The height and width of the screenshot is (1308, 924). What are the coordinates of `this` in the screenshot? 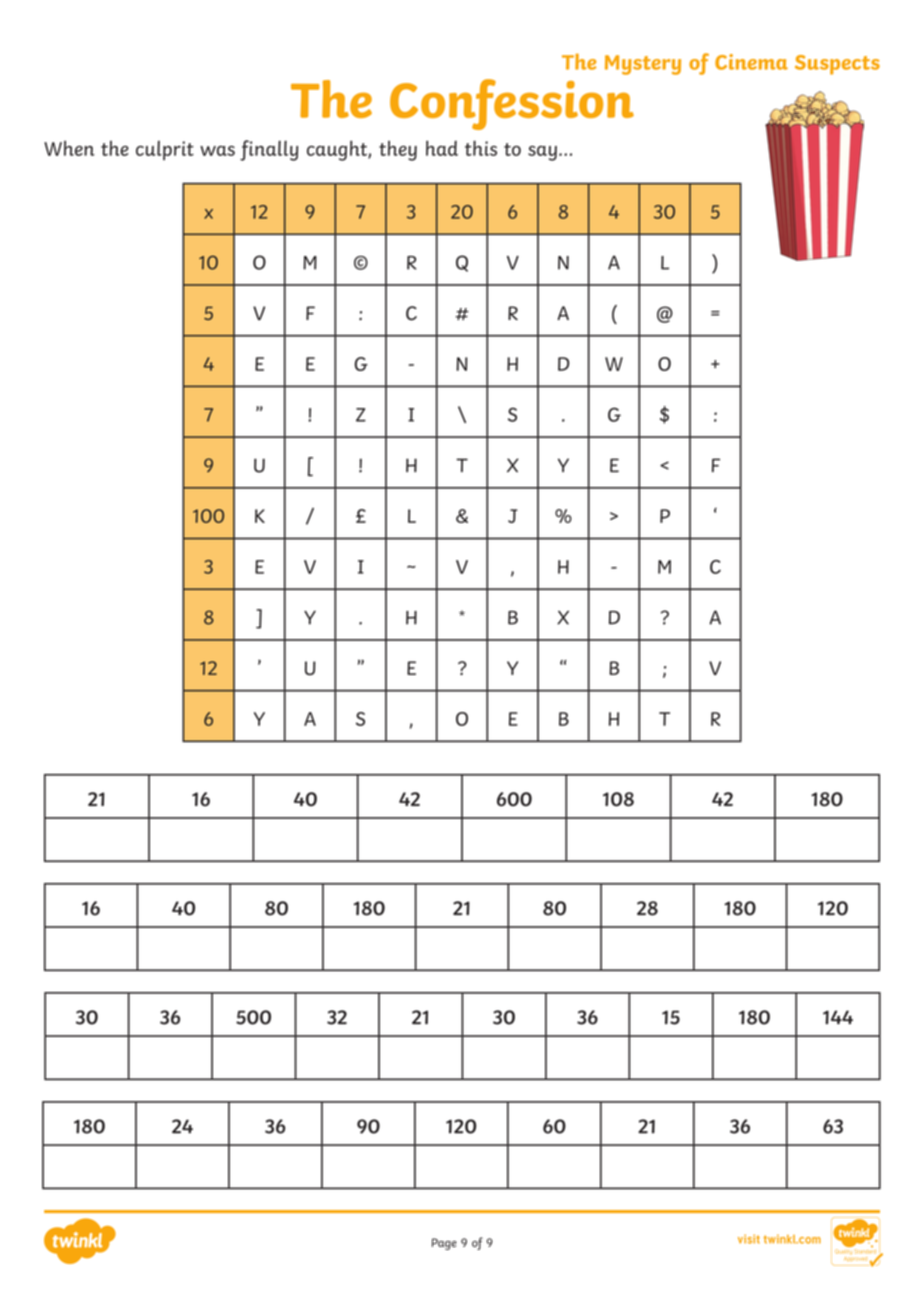 It's located at (481, 148).
